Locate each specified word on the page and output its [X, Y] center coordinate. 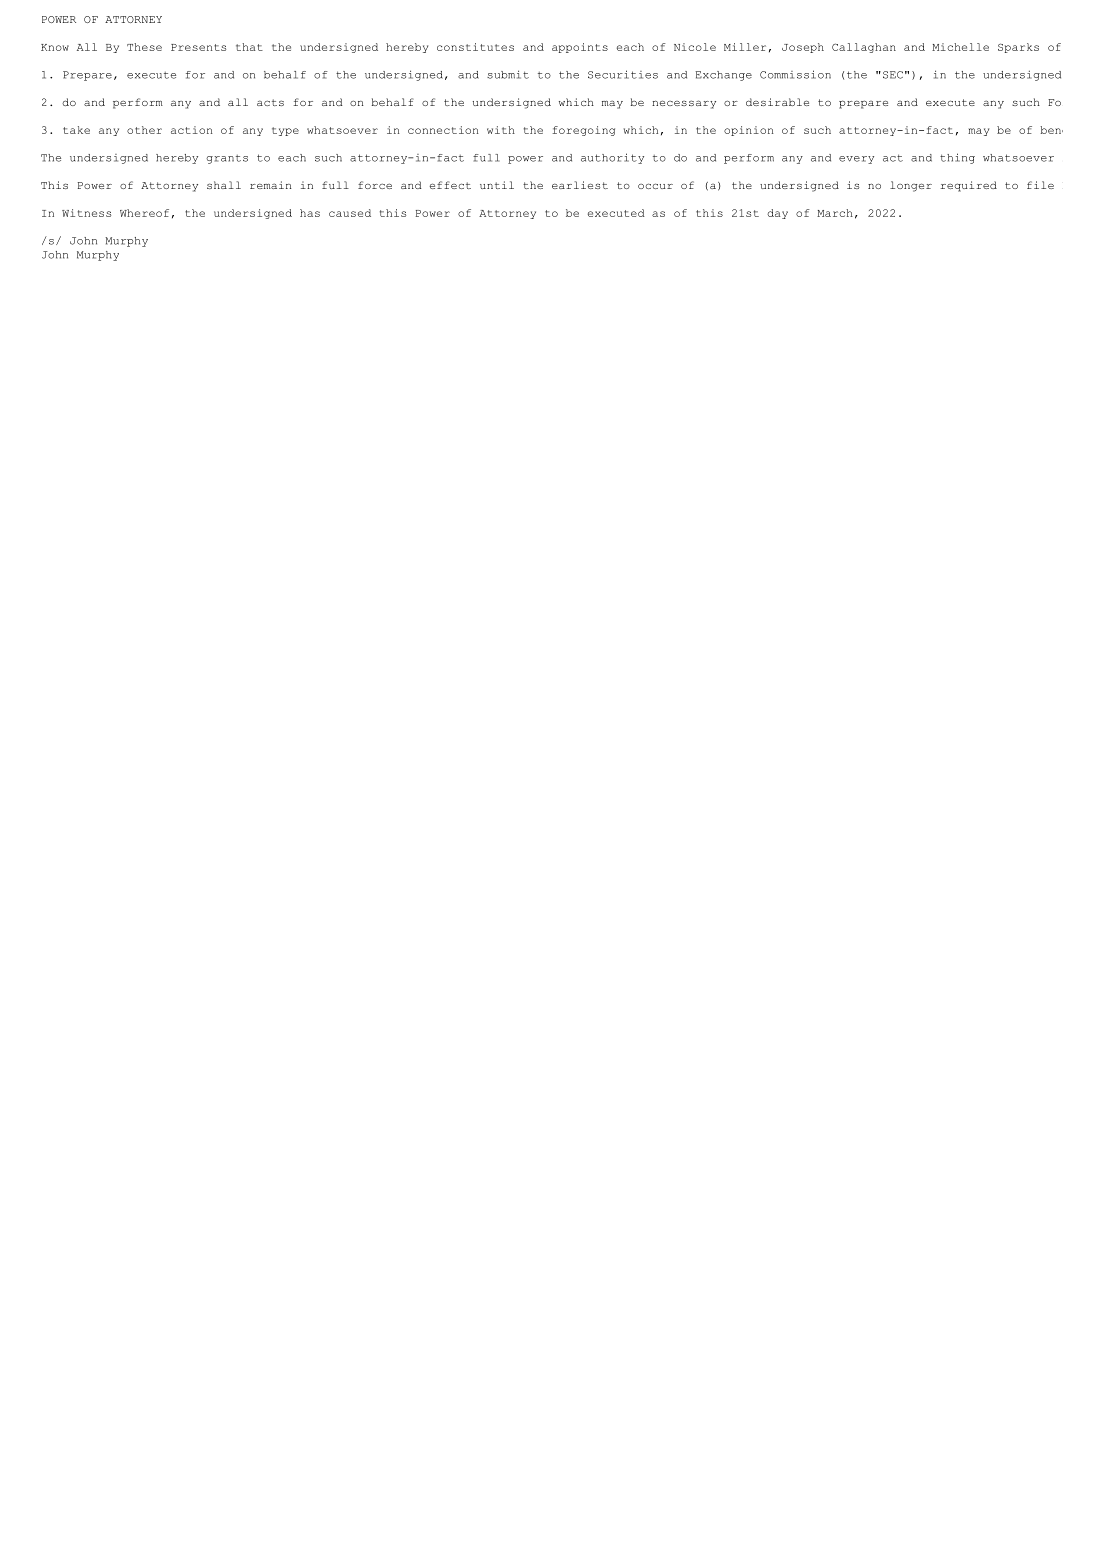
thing [957, 158]
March [835, 213]
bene [1051, 130]
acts [270, 102]
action [192, 130]
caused [350, 213]
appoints [580, 48]
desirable [777, 102]
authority [612, 158]
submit [508, 74]
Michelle [960, 47]
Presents [198, 47]
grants [227, 159]
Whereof [144, 213]
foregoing [583, 131]
